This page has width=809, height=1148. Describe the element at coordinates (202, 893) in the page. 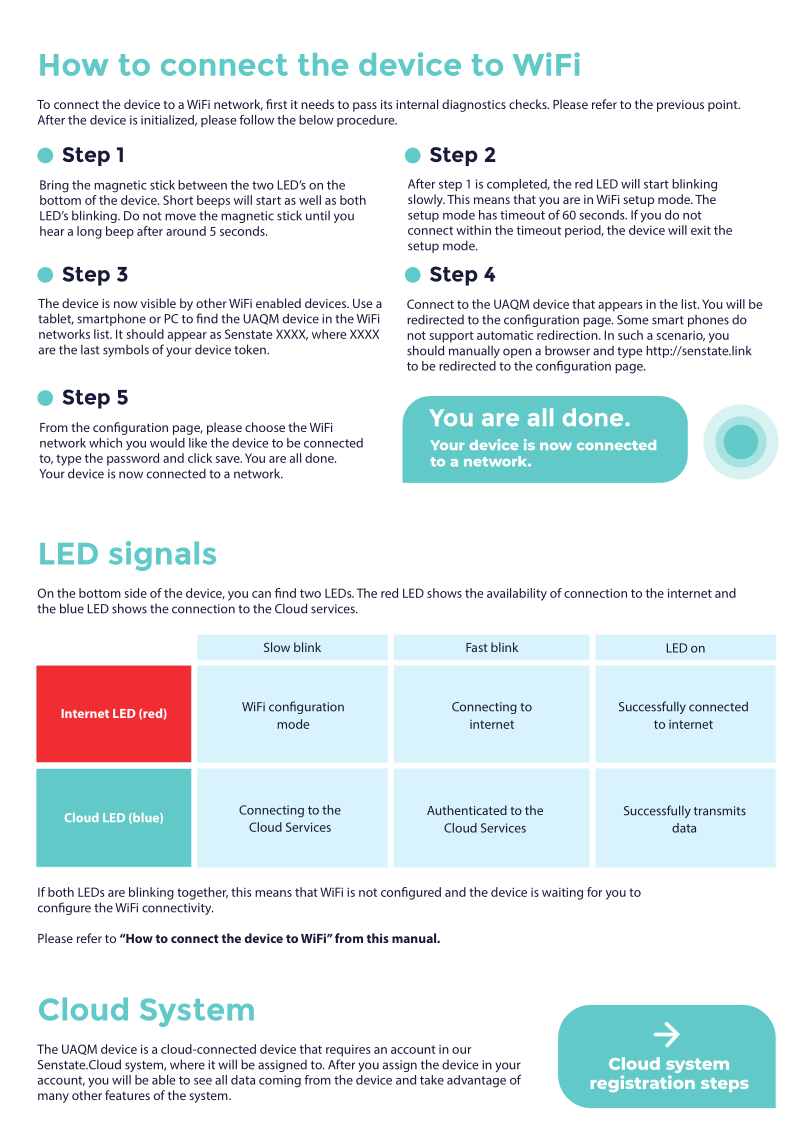

I see `together` at that location.
